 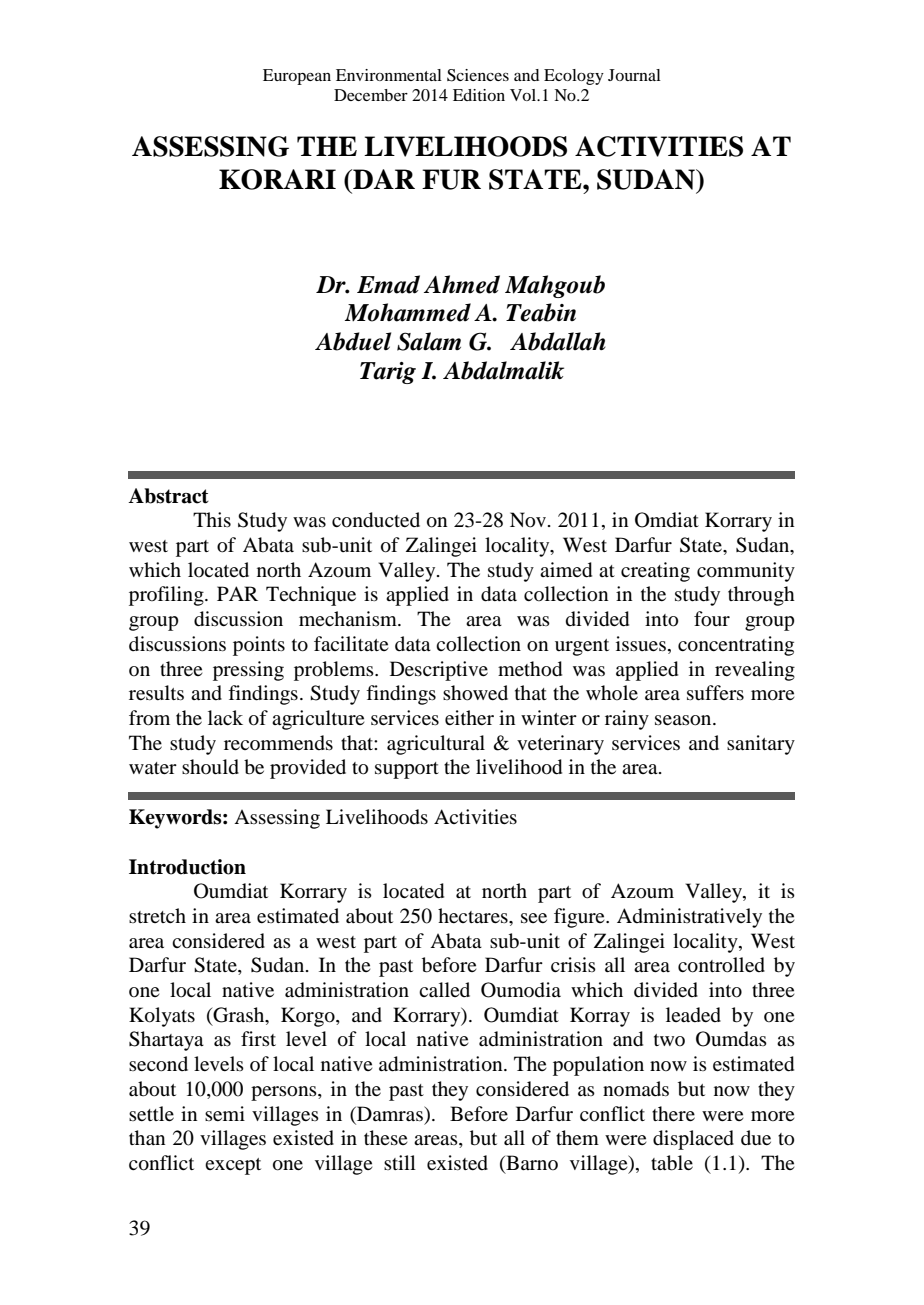 What do you see at coordinates (712, 619) in the screenshot?
I see `four` at bounding box center [712, 619].
